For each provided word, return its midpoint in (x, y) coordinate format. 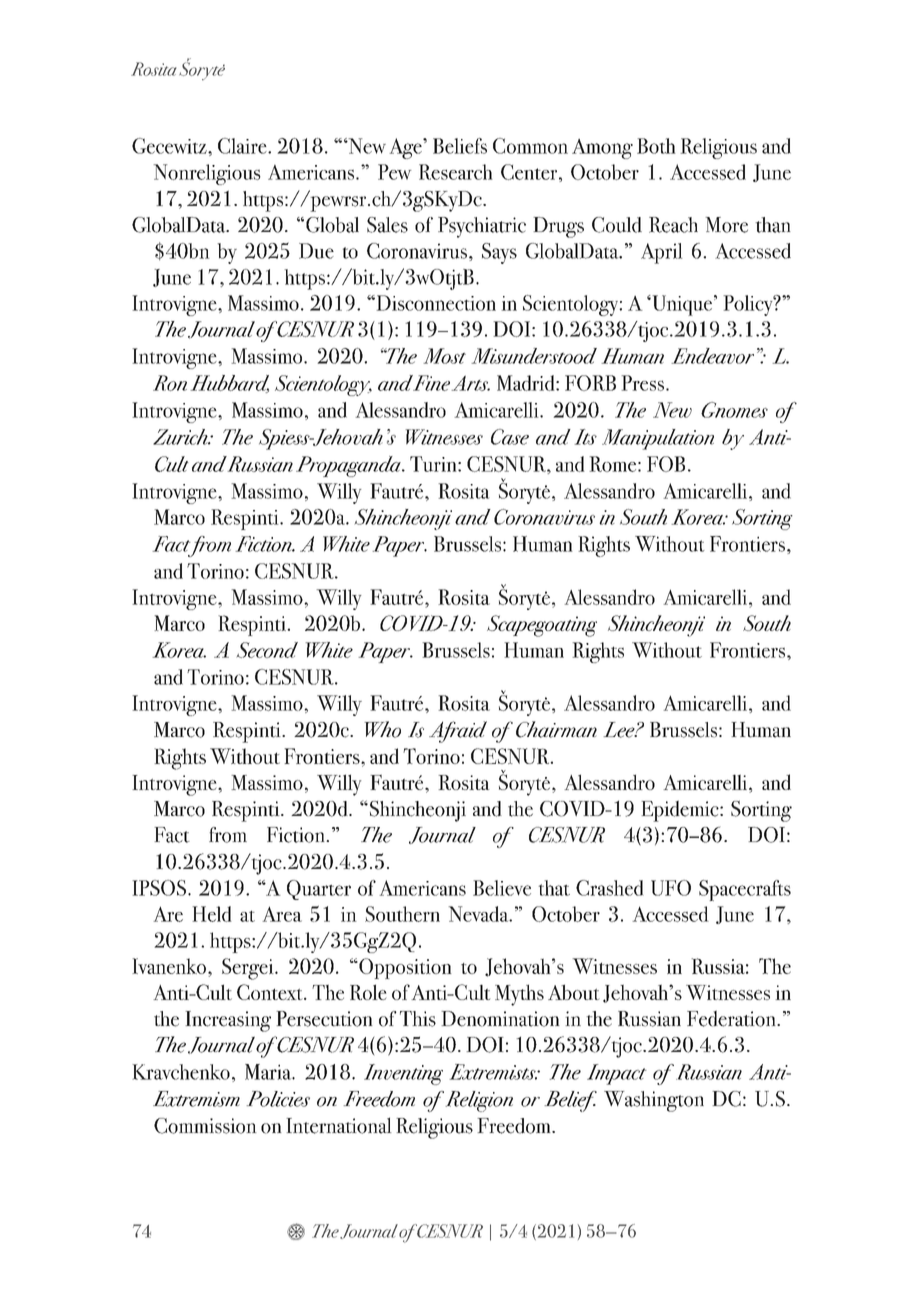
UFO (671, 888)
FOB (666, 464)
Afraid (458, 732)
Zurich (181, 437)
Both (656, 146)
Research (456, 172)
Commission (205, 1126)
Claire (243, 146)
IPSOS (160, 888)
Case (510, 437)
